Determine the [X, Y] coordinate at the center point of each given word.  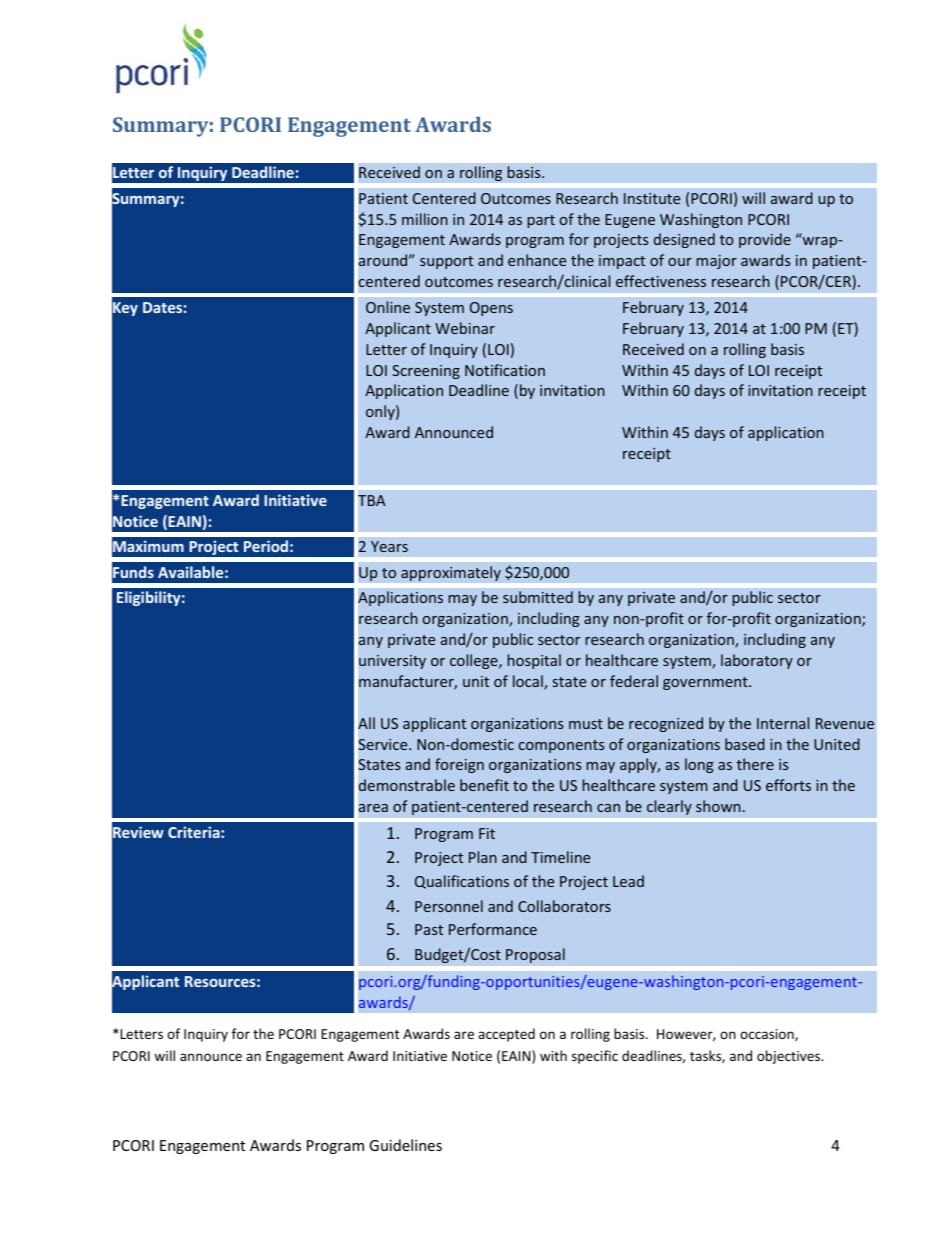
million [425, 219]
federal [634, 681]
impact [622, 262]
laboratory [757, 661]
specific [595, 1057]
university [392, 662]
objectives [790, 1057]
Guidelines [405, 1145]
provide [765, 240]
